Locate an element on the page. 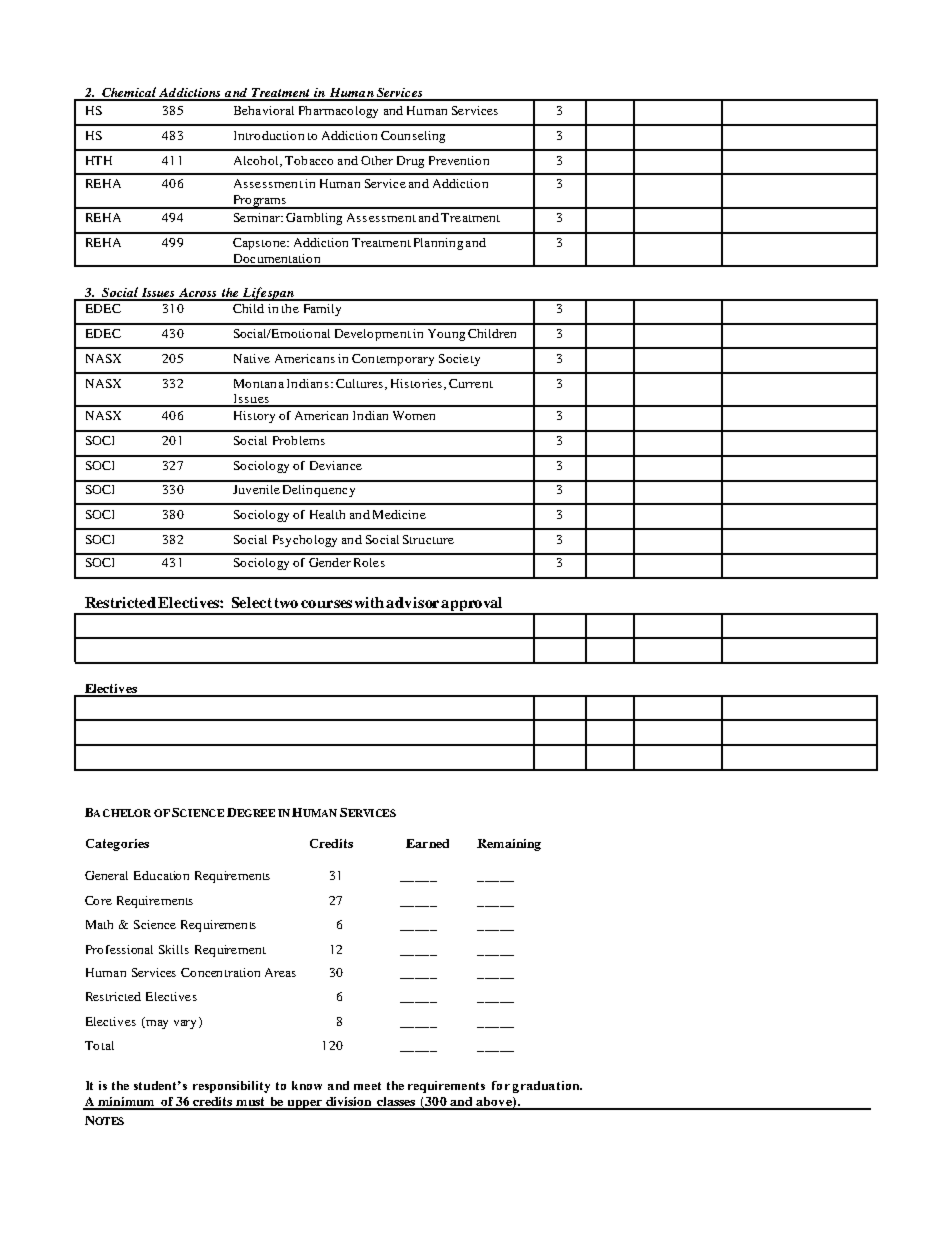  Remaining is located at coordinates (509, 845).
